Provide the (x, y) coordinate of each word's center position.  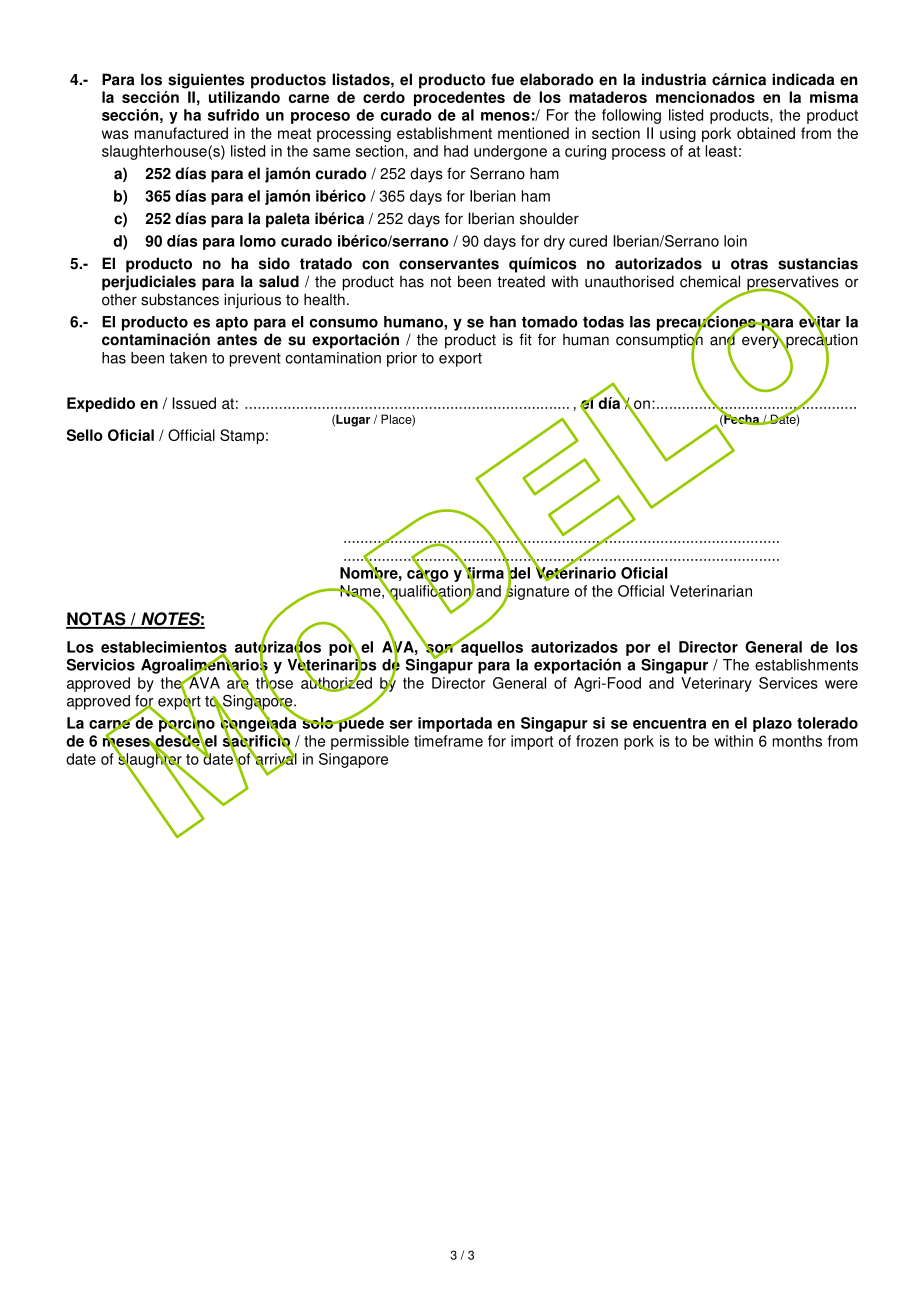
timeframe (448, 741)
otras (749, 264)
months (797, 741)
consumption (659, 341)
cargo (428, 575)
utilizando (244, 97)
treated (521, 282)
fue (502, 79)
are (238, 684)
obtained (766, 133)
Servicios (101, 665)
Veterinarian (711, 591)
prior (402, 359)
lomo (258, 241)
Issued (194, 403)
